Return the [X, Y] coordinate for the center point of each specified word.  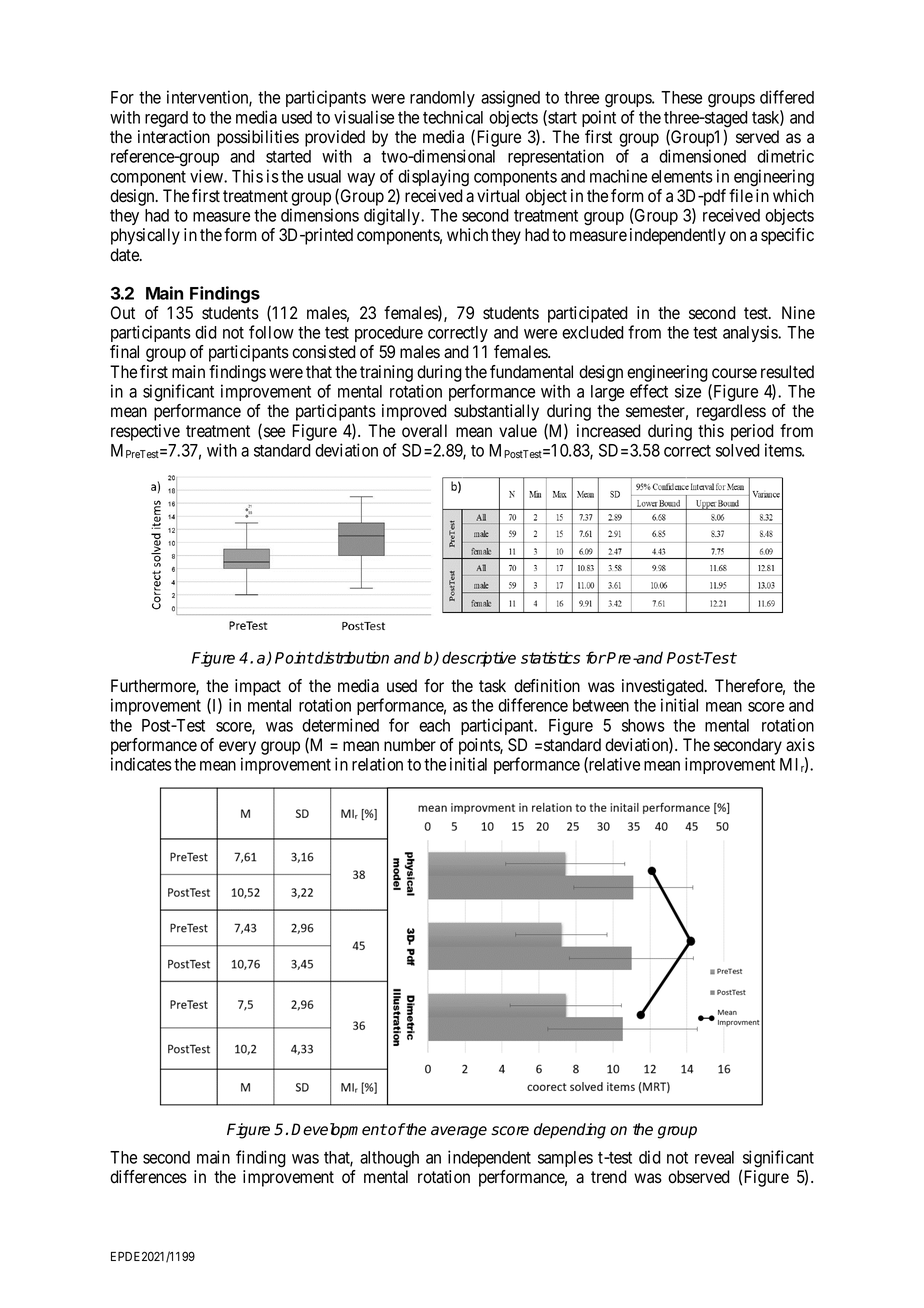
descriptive [479, 659]
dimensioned [702, 156]
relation [377, 764]
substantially [496, 412]
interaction [174, 137]
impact [258, 687]
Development [339, 1131]
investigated [664, 687]
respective [145, 432]
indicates [141, 764]
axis [800, 745]
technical [453, 117]
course [734, 373]
